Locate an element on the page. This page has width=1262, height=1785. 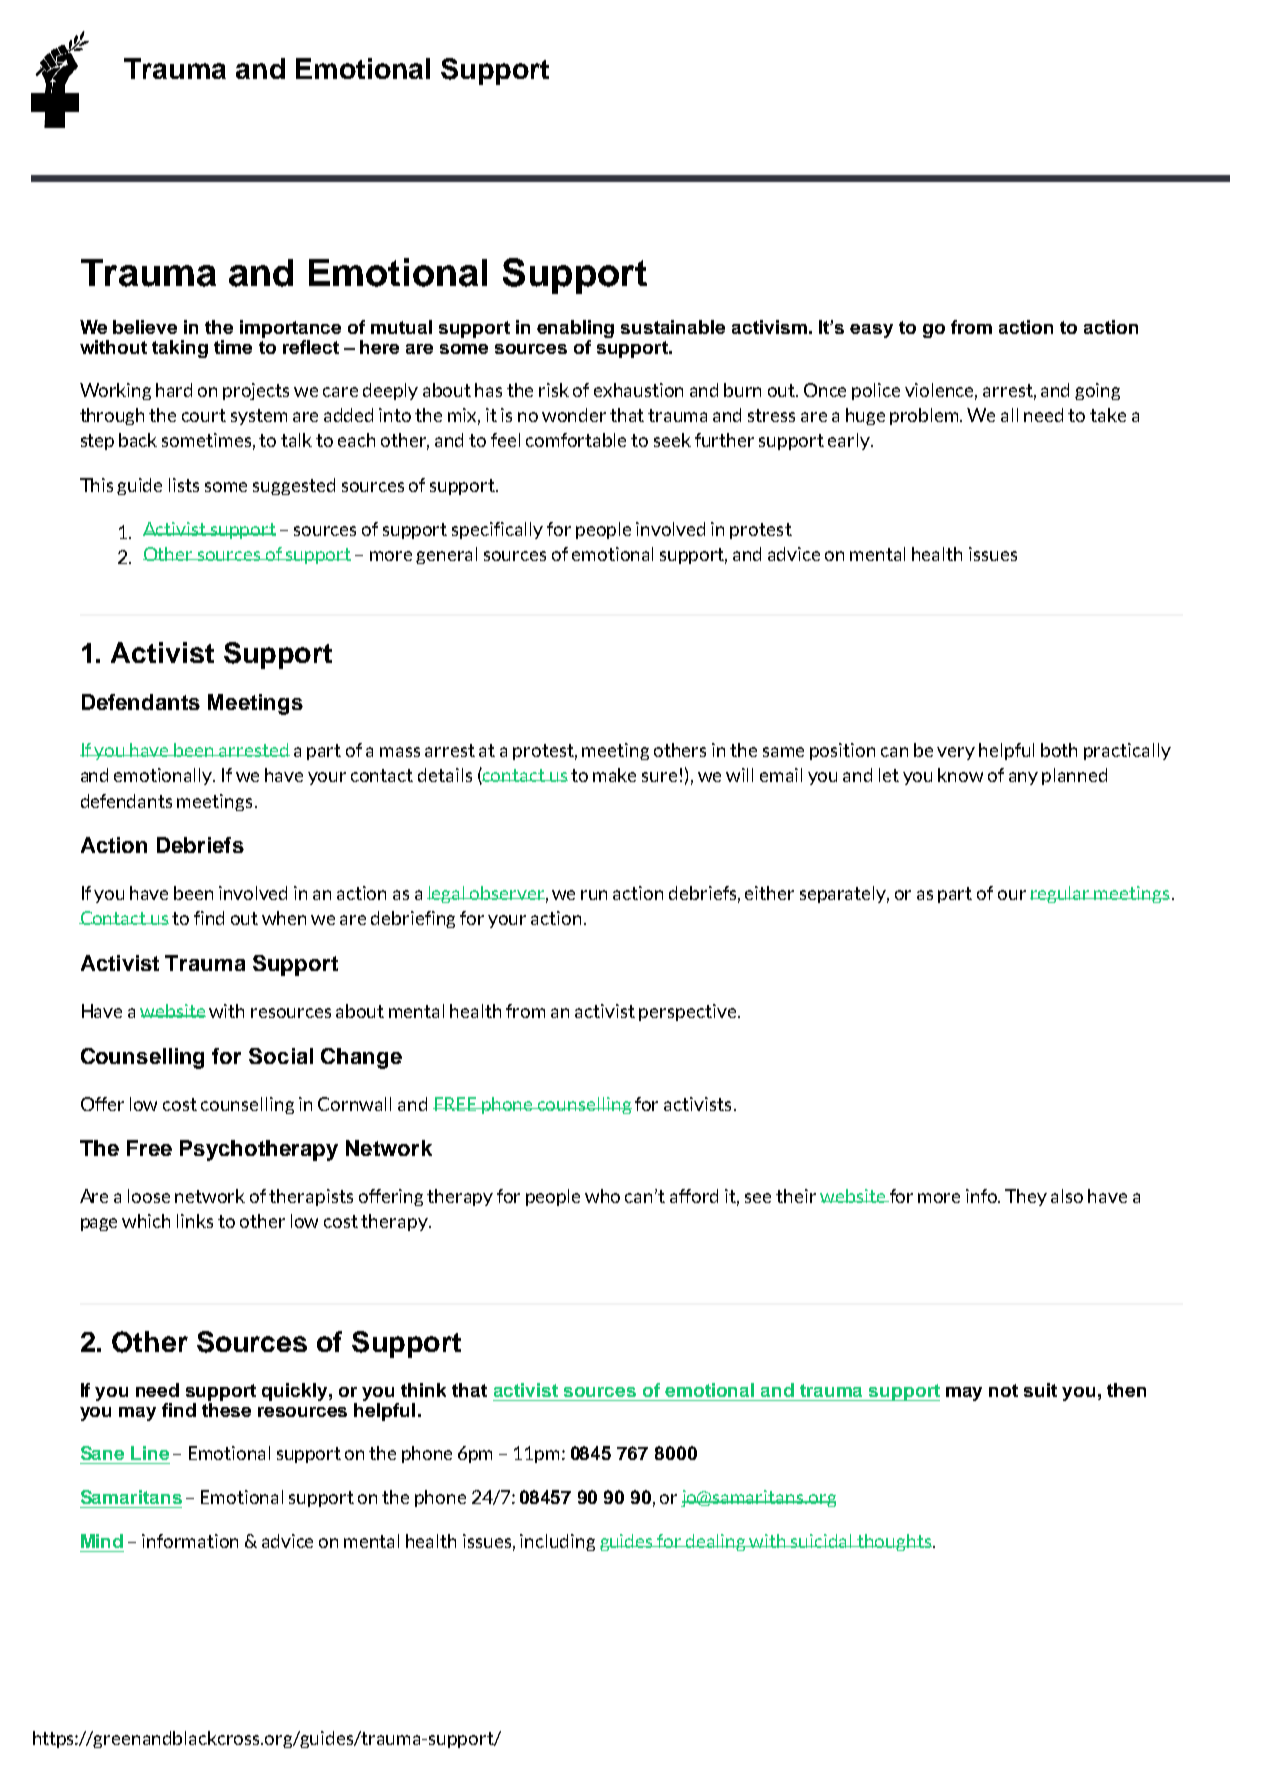
violence is located at coordinates (941, 391).
